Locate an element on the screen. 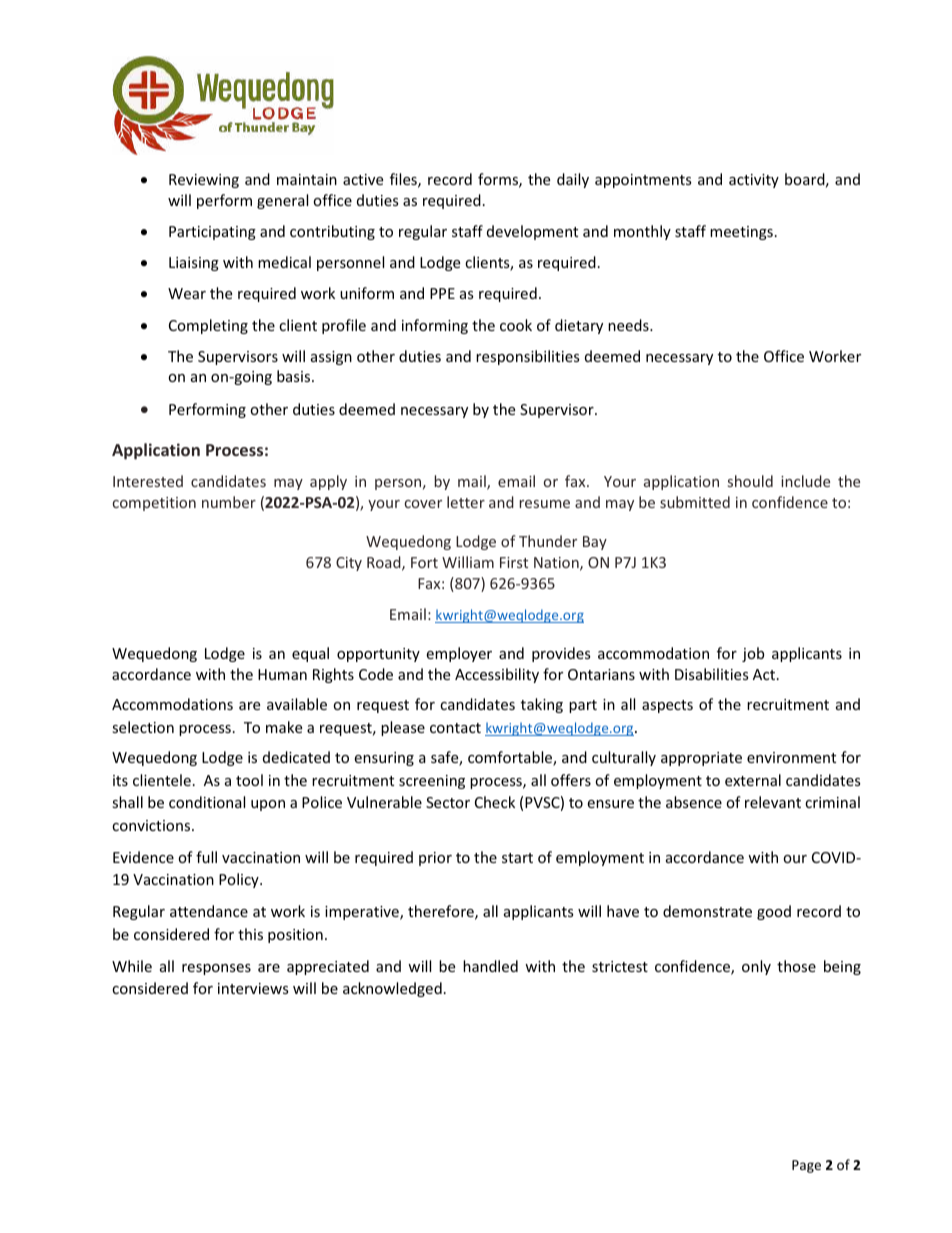  meetings is located at coordinates (741, 233).
